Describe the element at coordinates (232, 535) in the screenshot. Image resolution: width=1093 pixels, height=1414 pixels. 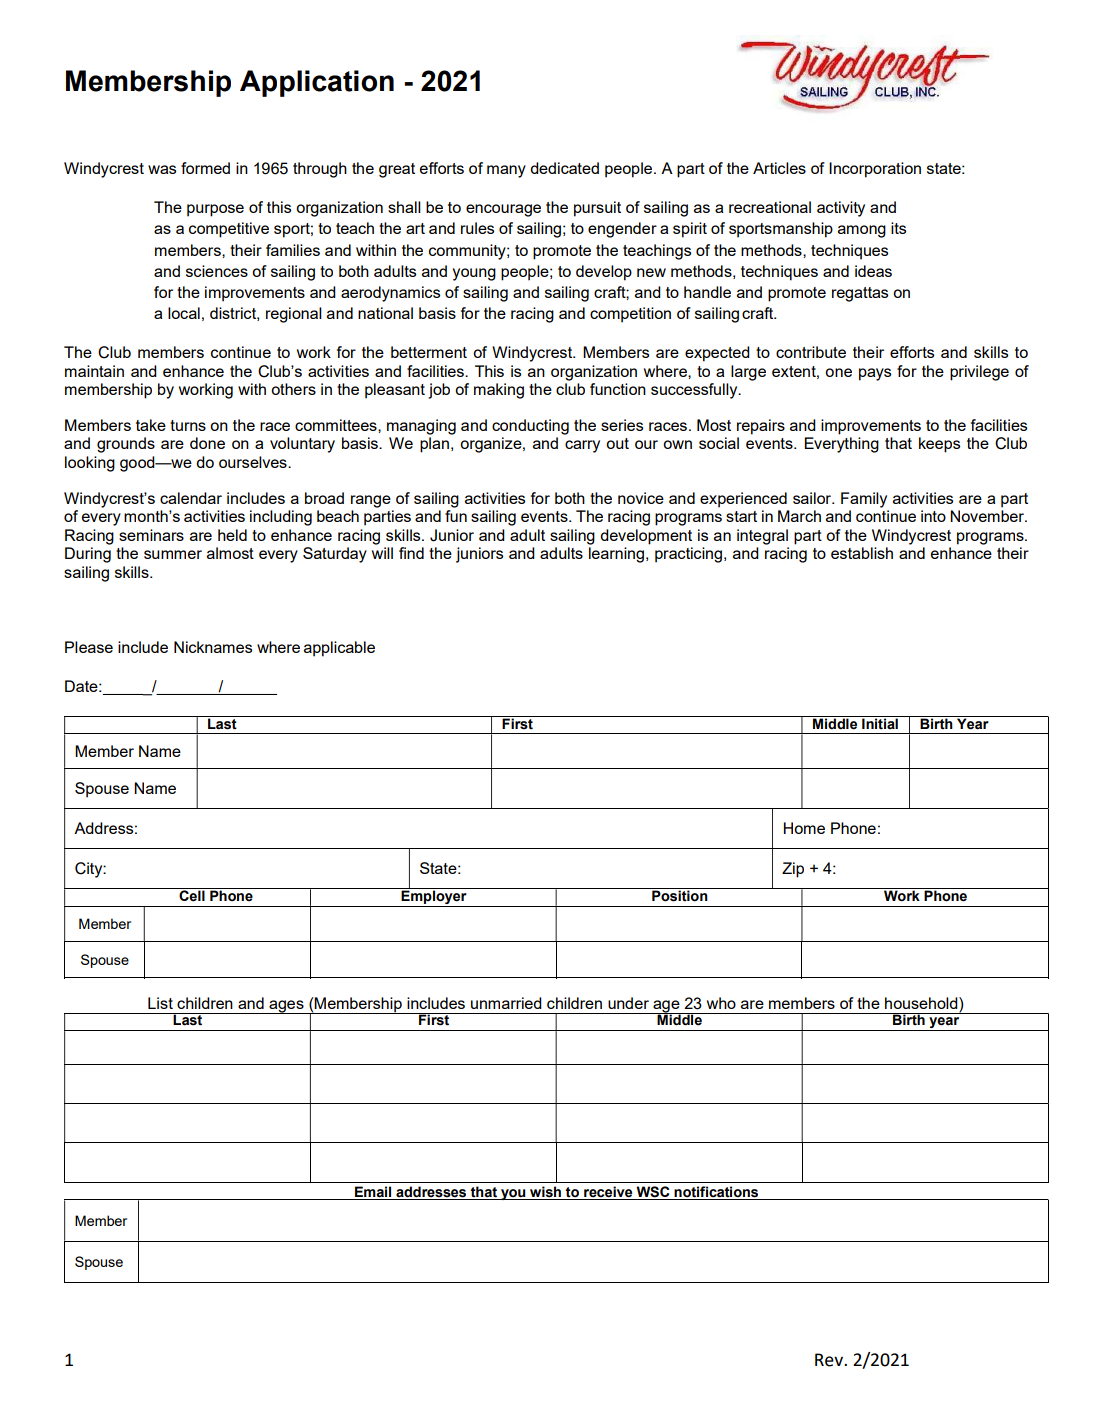
I see `held` at that location.
